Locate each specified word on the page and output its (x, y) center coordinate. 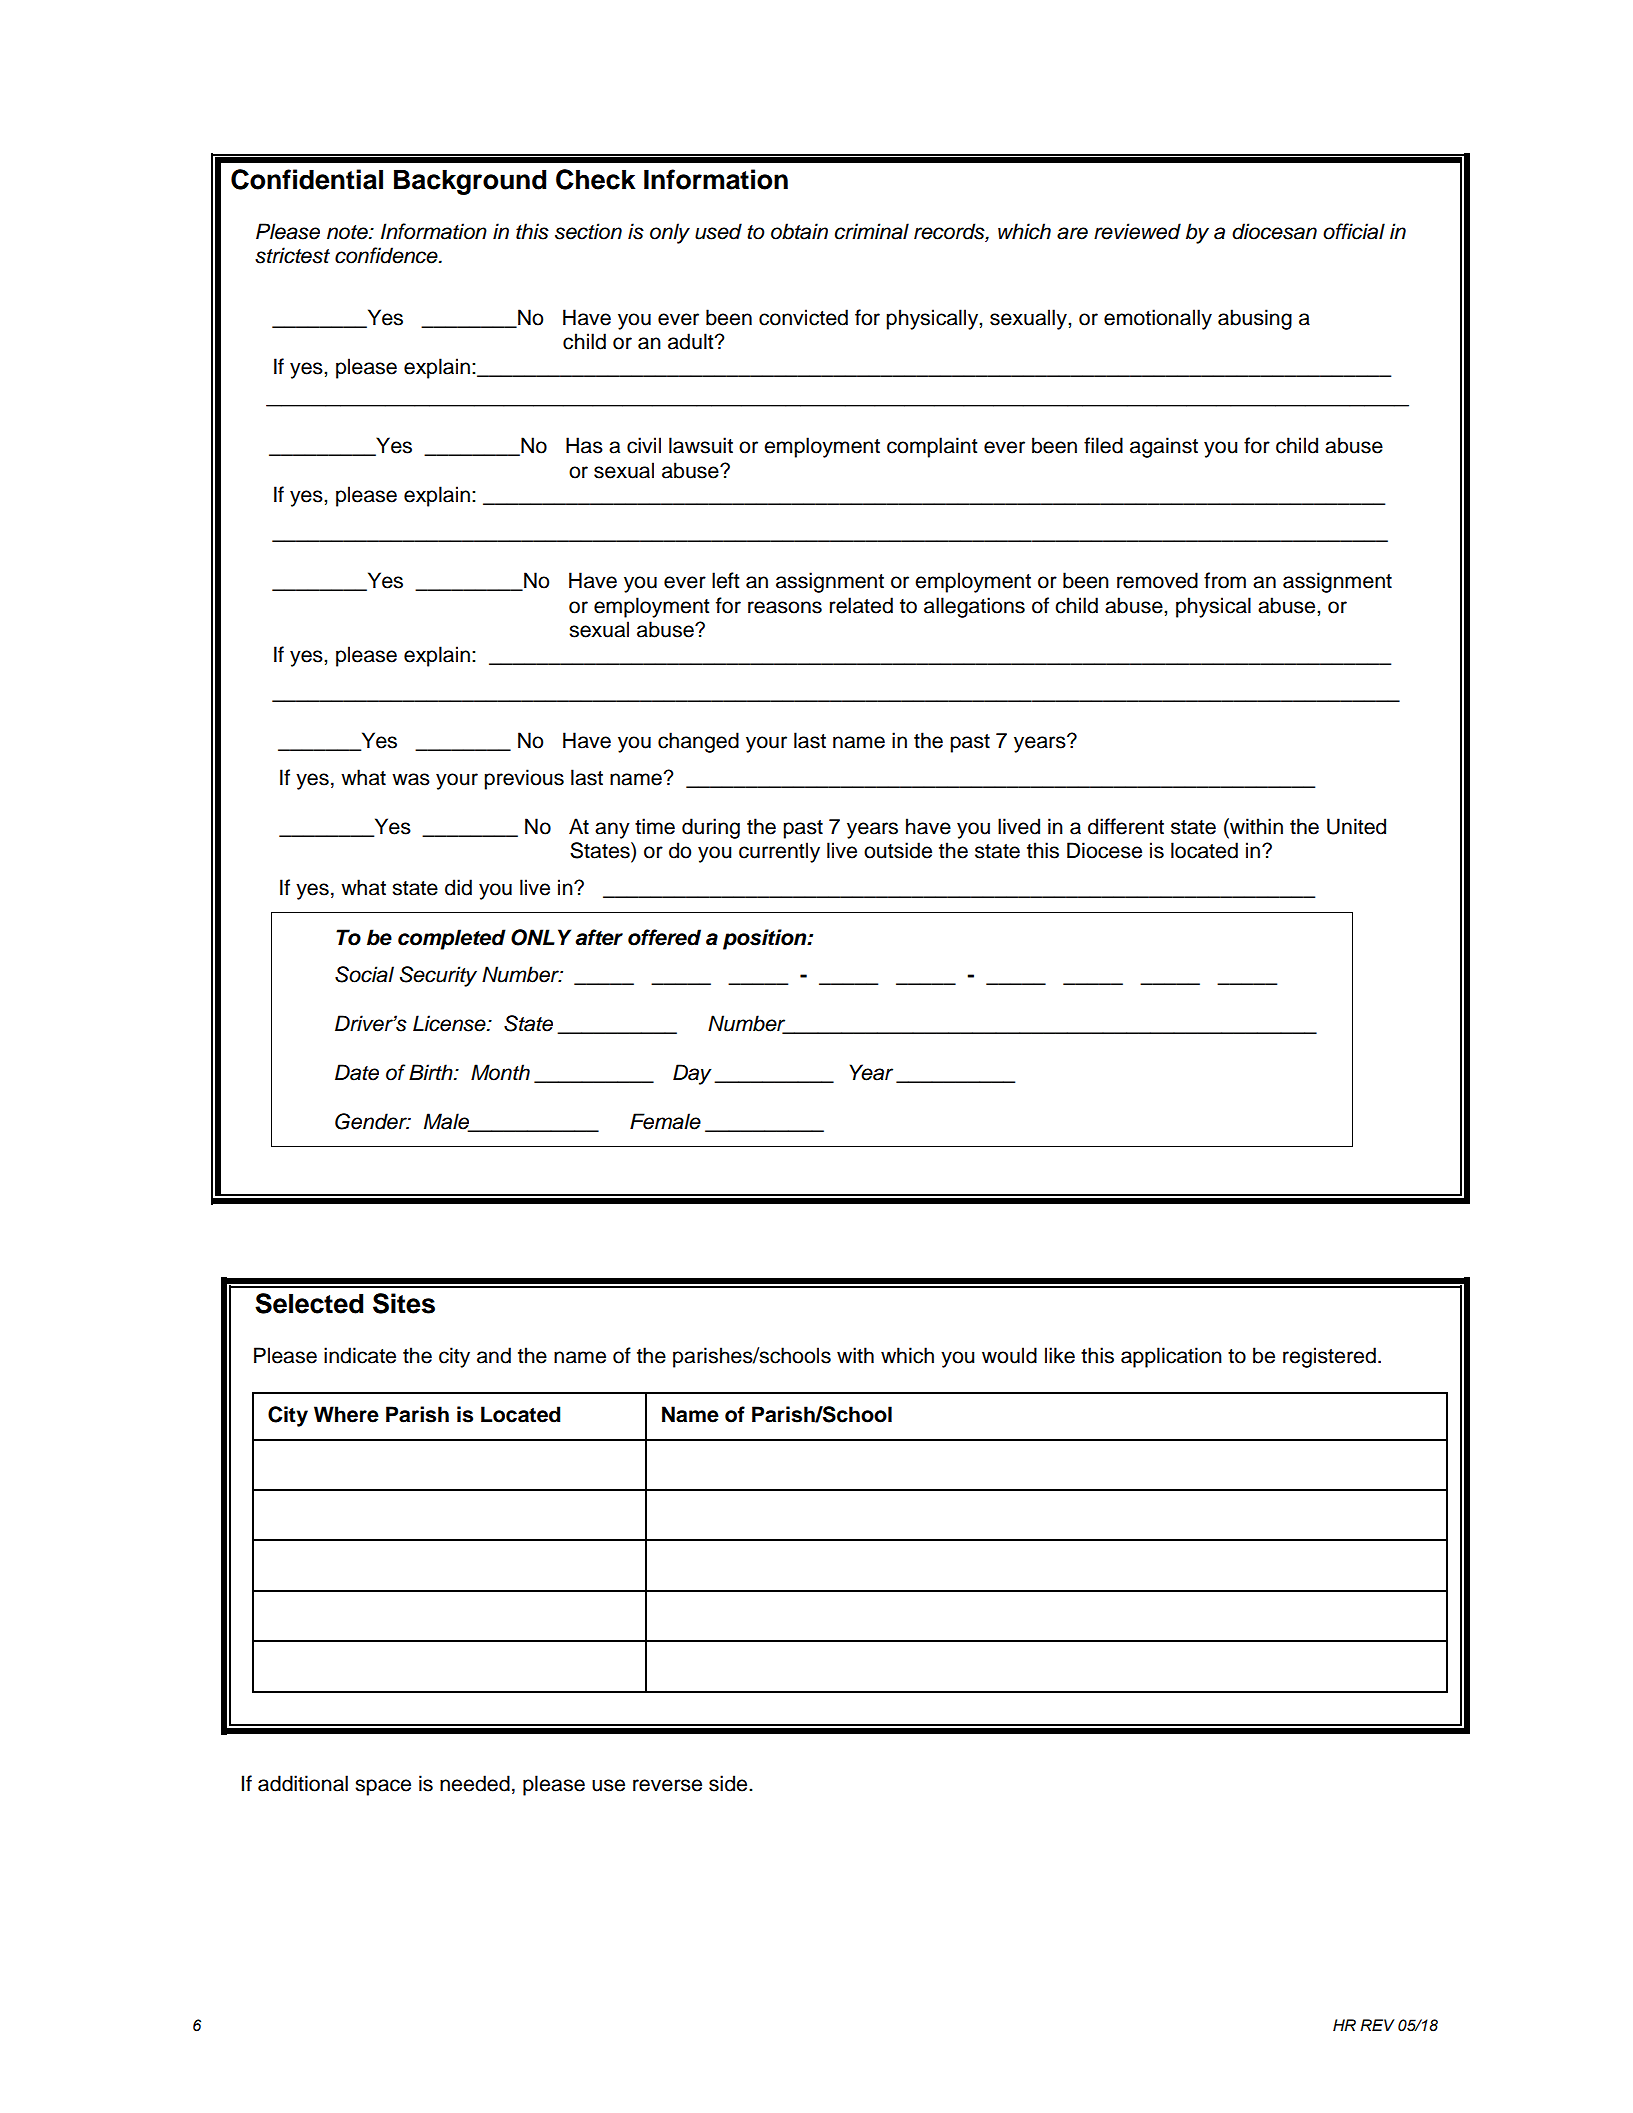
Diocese (1104, 850)
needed (475, 1783)
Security (438, 976)
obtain (799, 231)
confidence (387, 255)
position (766, 939)
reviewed (1137, 231)
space (383, 1787)
